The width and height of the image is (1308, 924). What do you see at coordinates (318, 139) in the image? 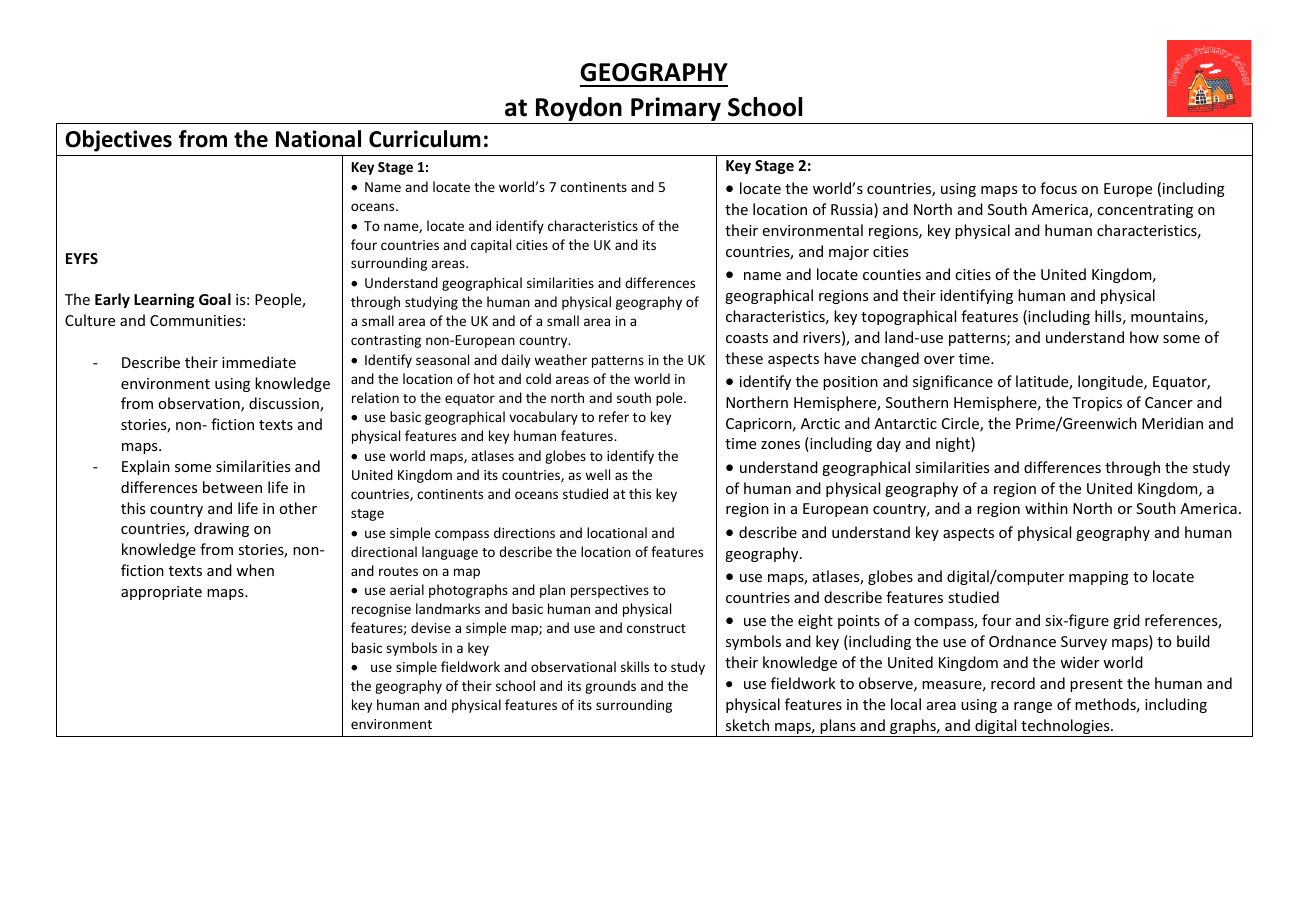
I see `National` at bounding box center [318, 139].
